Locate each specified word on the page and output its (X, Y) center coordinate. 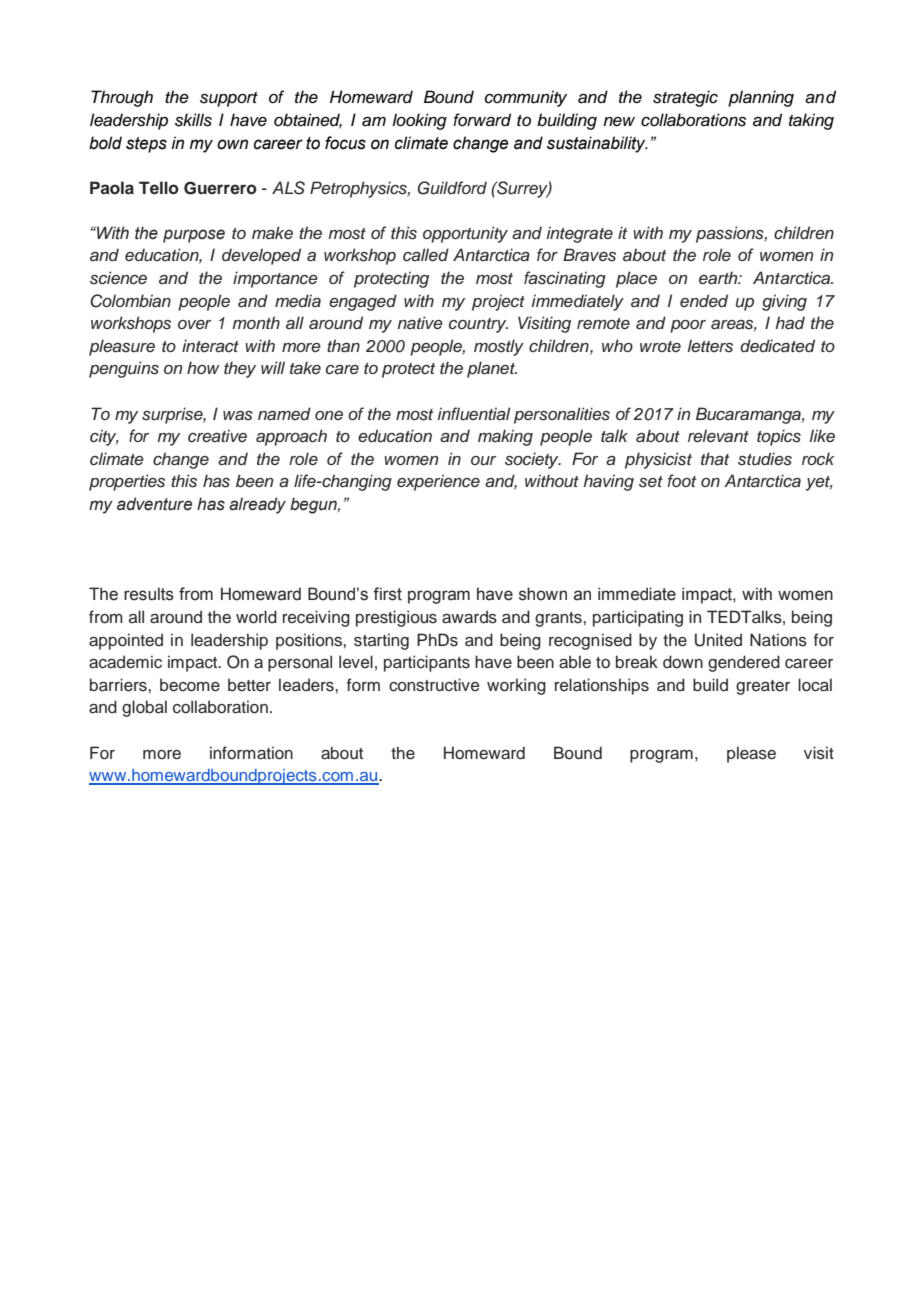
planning (761, 98)
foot (681, 480)
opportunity (465, 234)
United (718, 640)
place (636, 279)
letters (710, 346)
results (149, 594)
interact (210, 346)
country (478, 325)
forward (482, 120)
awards (469, 617)
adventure (154, 504)
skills (193, 120)
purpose (194, 236)
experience (438, 482)
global (144, 708)
